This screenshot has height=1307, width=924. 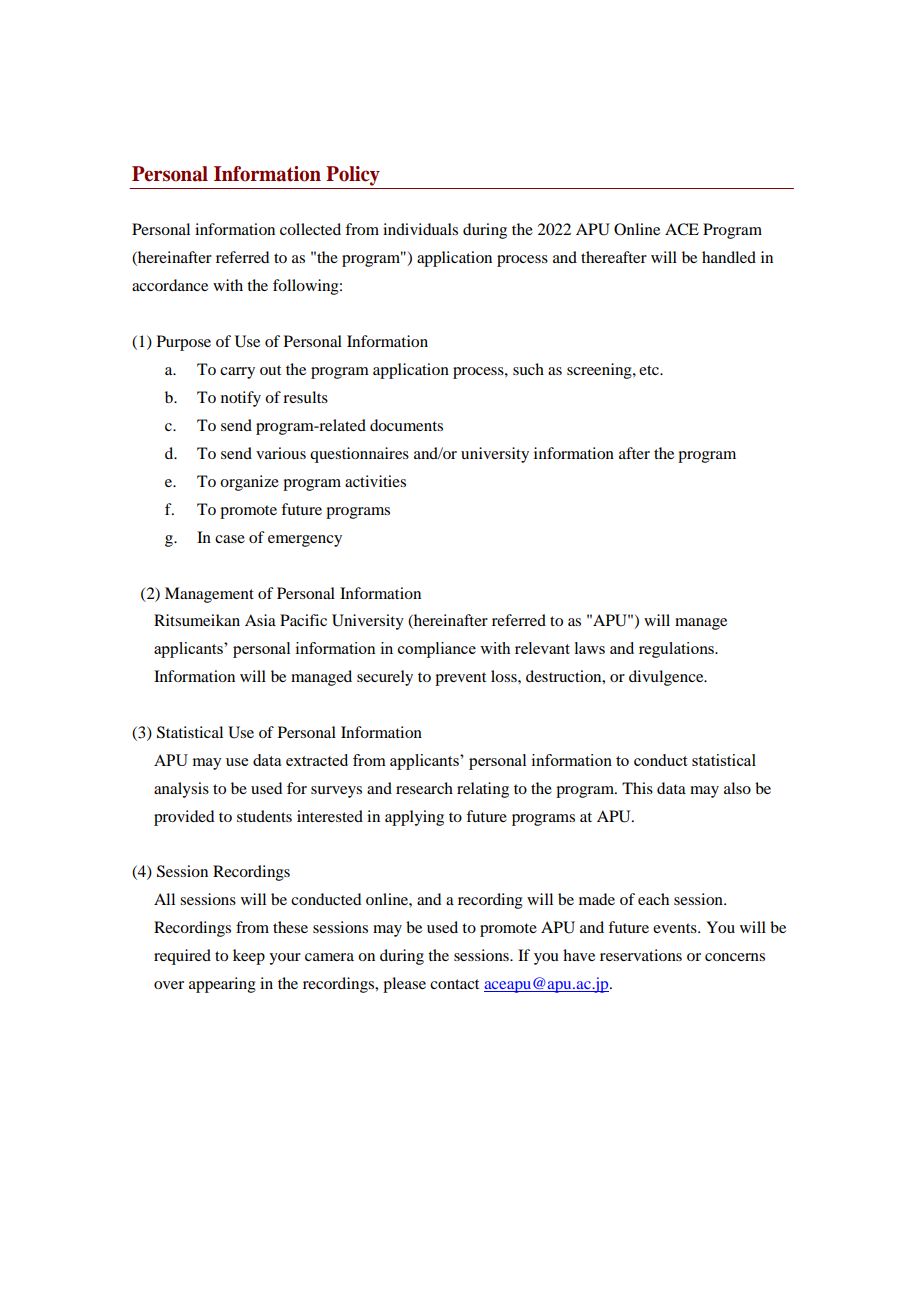 I want to click on keep, so click(x=249, y=957).
